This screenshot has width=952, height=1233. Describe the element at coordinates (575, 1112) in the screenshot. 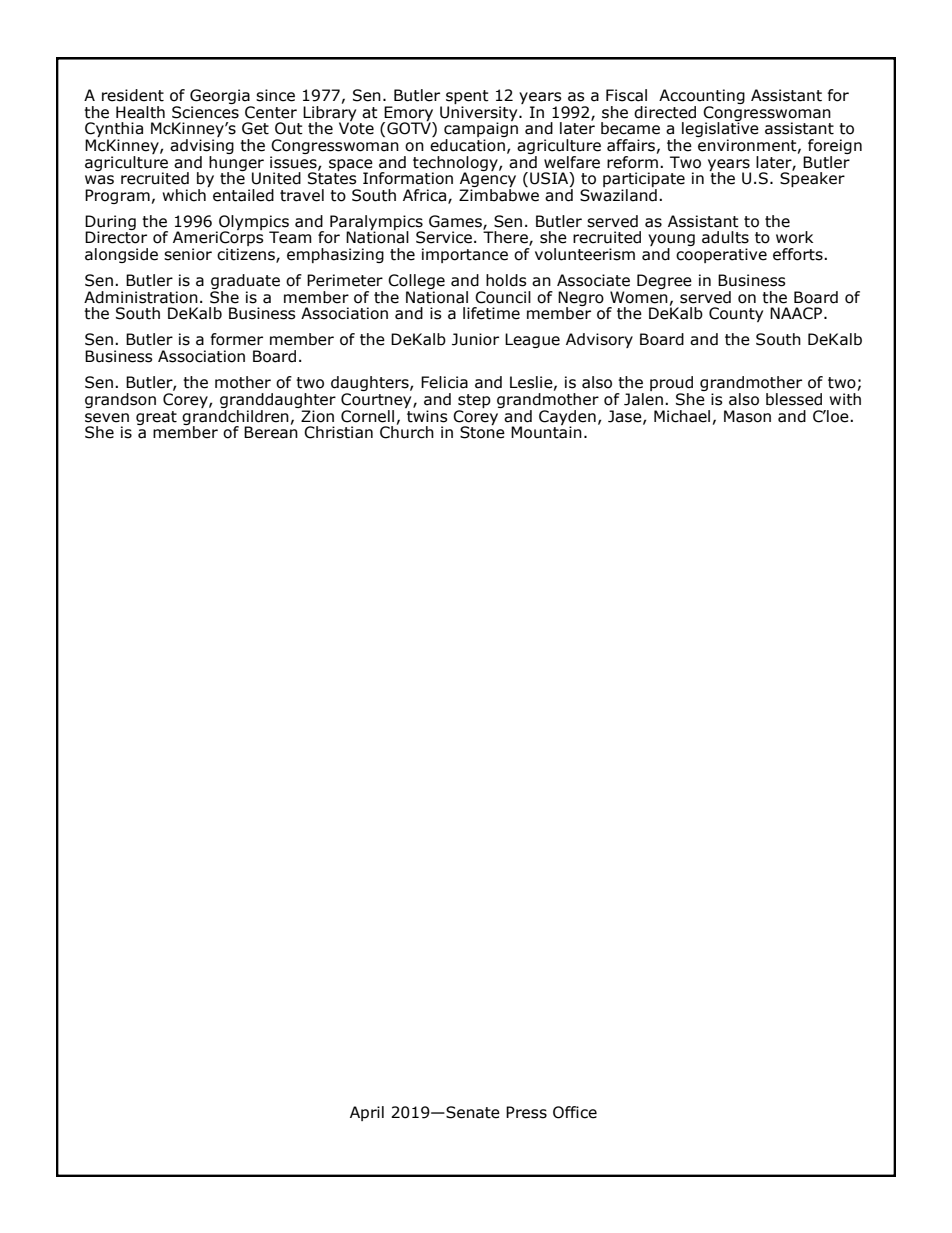

I see `Office` at that location.
